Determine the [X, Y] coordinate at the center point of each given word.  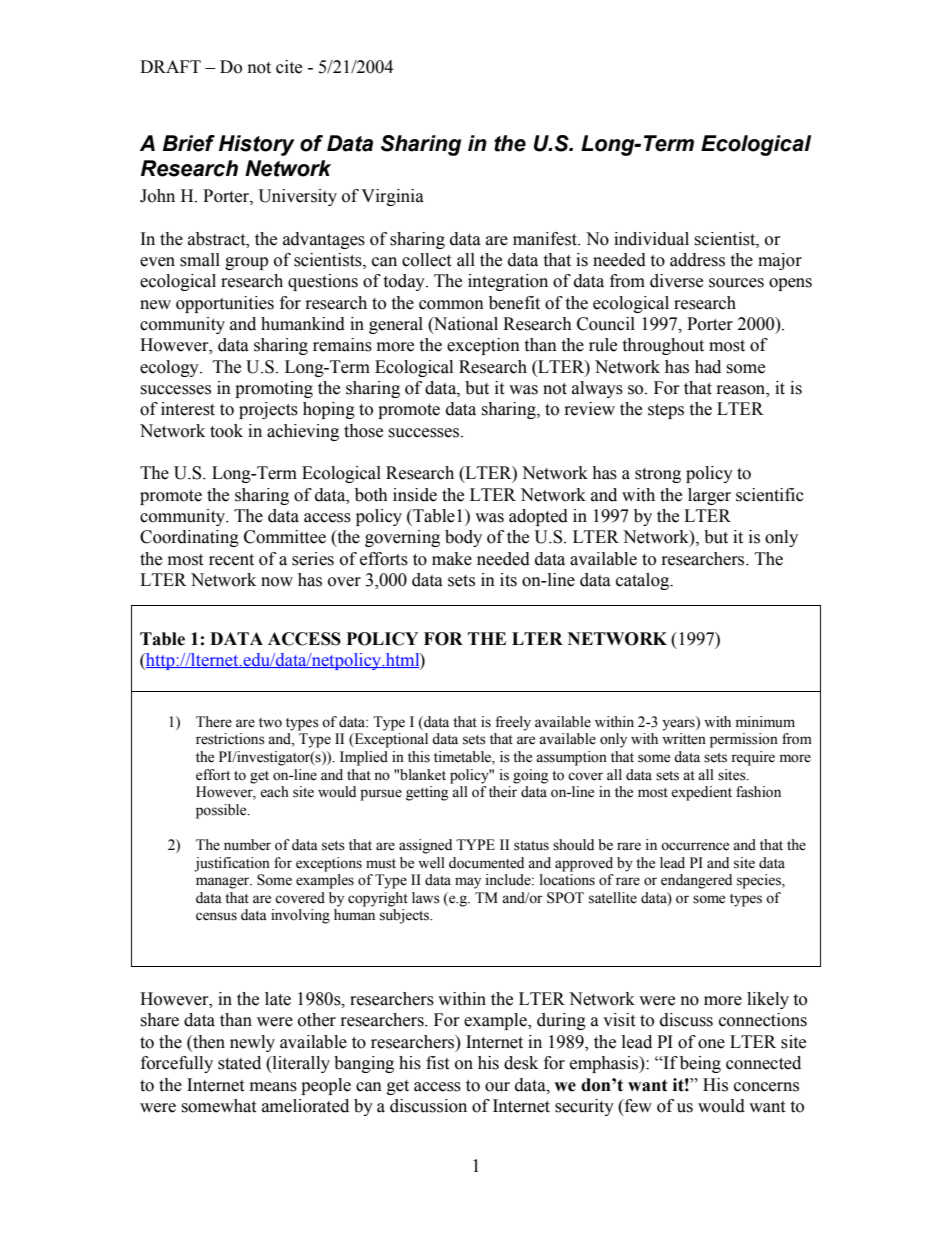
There [214, 722]
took [226, 431]
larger [709, 496]
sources [736, 283]
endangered [696, 881]
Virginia [392, 197]
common [451, 305]
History [257, 145]
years [679, 724]
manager [224, 883]
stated [239, 1063]
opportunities [225, 304]
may [468, 883]
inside [415, 495]
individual [651, 239]
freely [513, 723]
